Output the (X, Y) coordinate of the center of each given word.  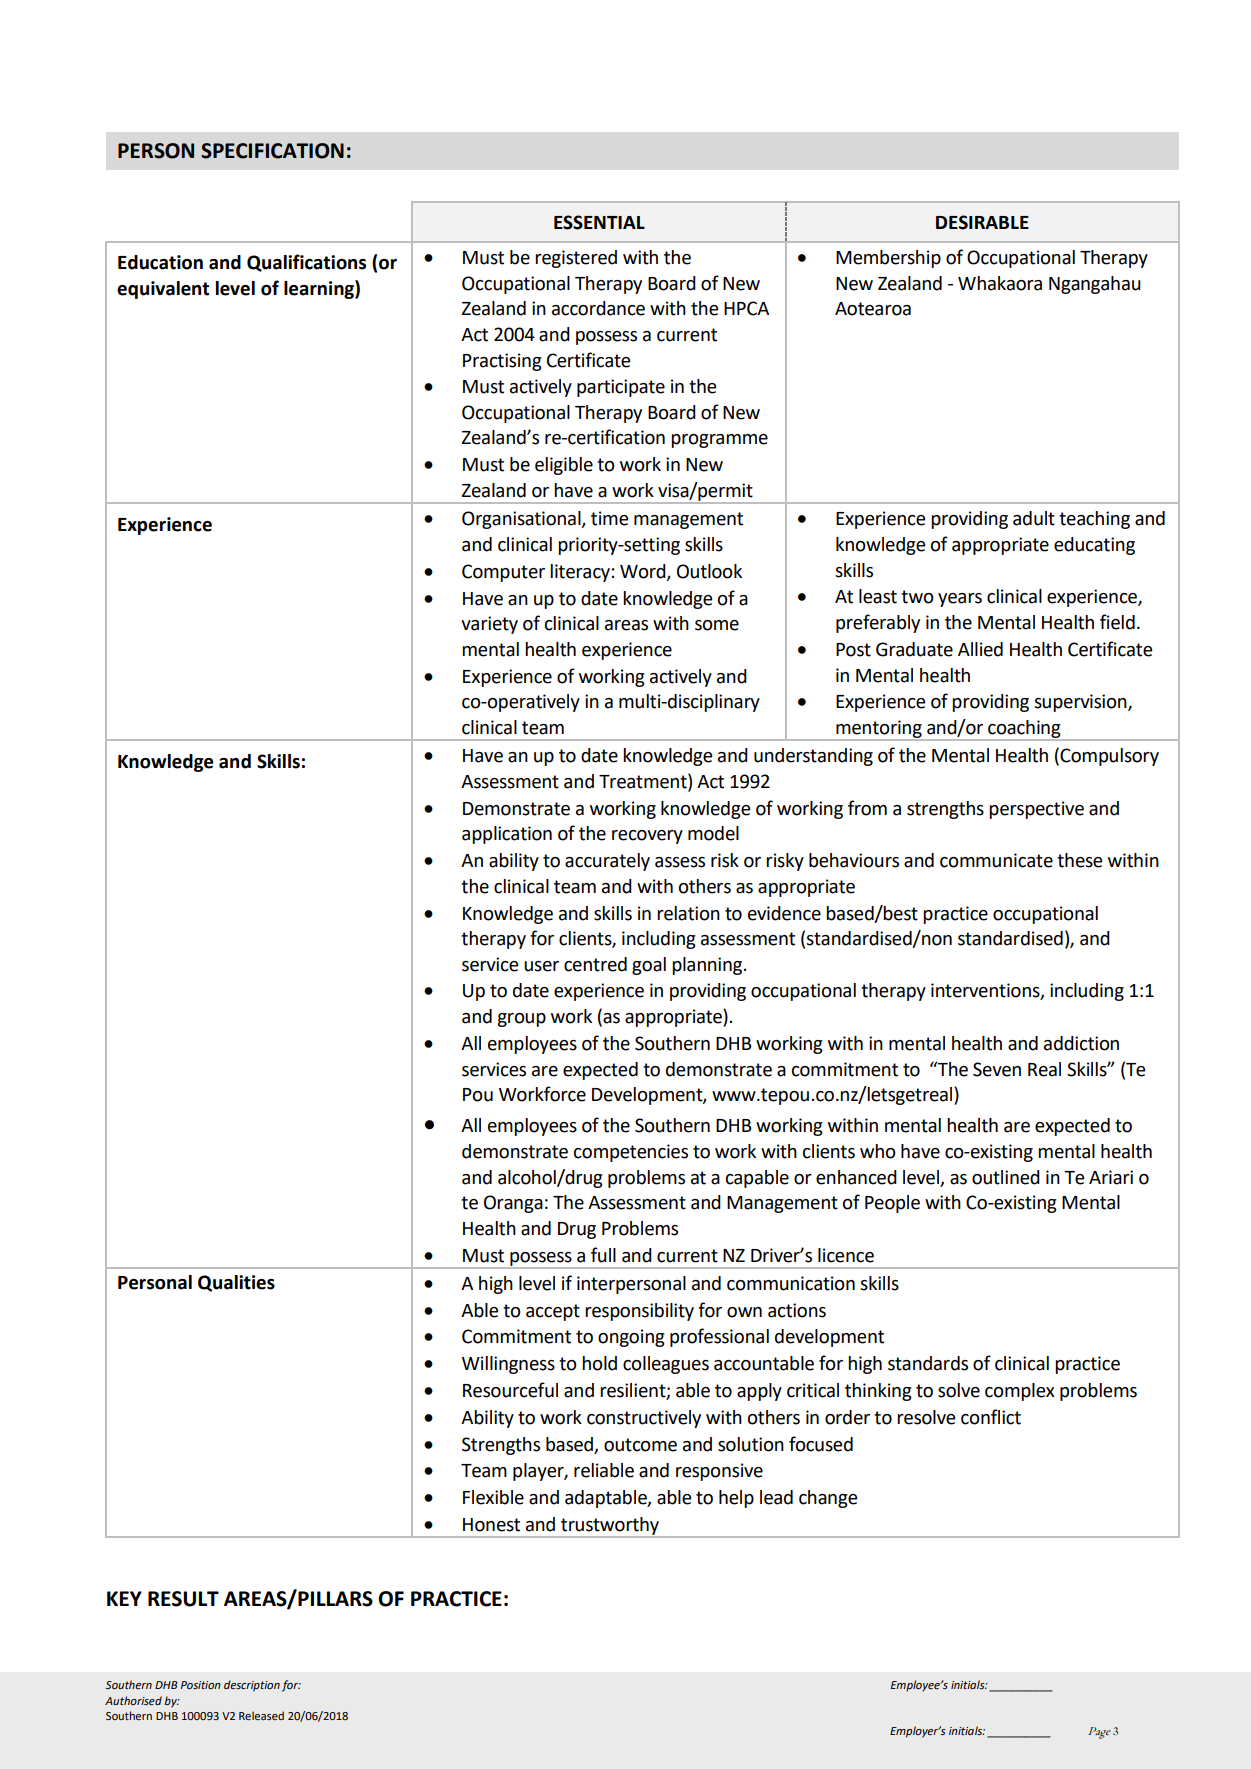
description (252, 1686)
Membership (888, 259)
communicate (996, 860)
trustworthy (610, 1527)
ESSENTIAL (599, 222)
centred (595, 964)
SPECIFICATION (272, 151)
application (507, 835)
